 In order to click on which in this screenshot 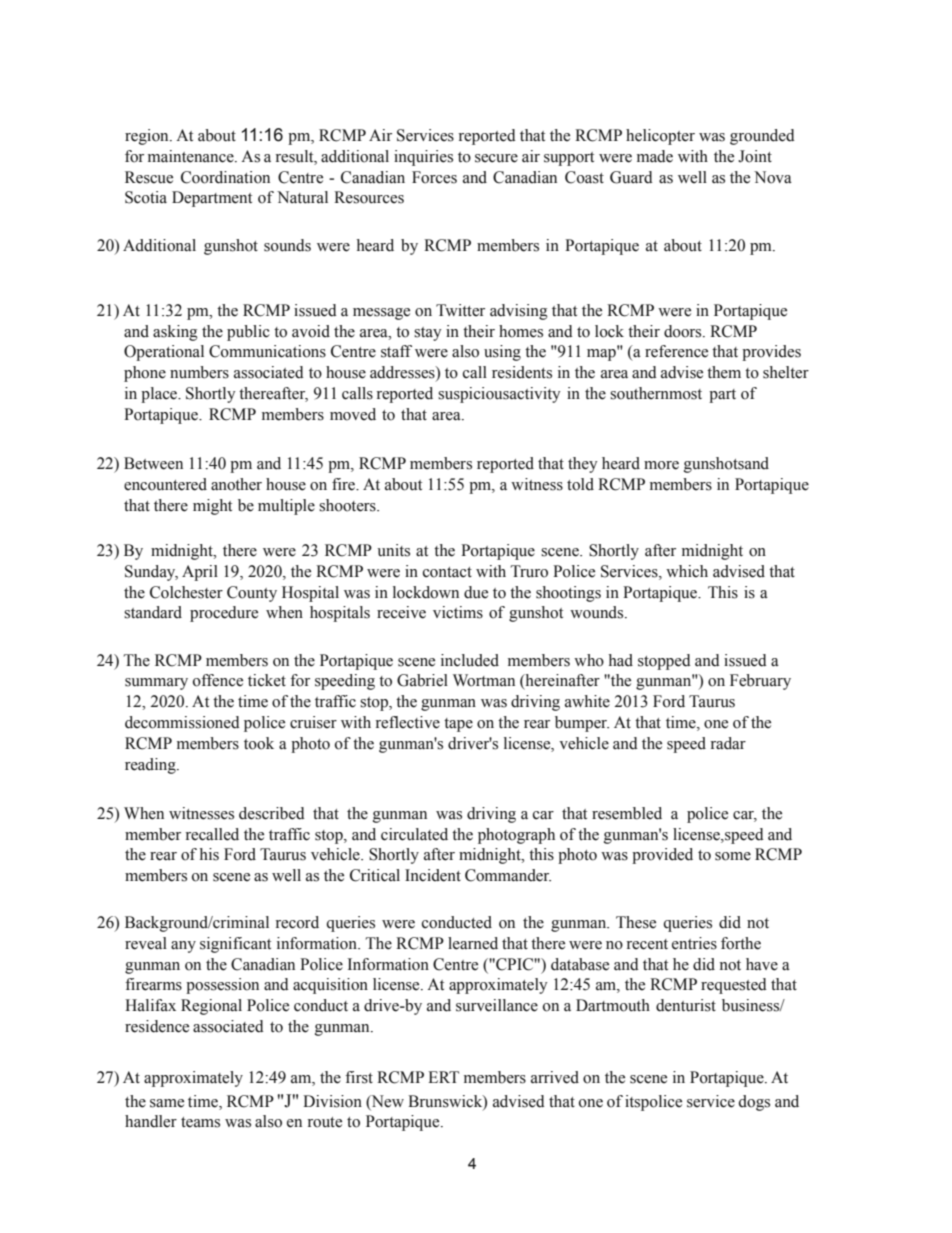, I will do `click(687, 571)`.
